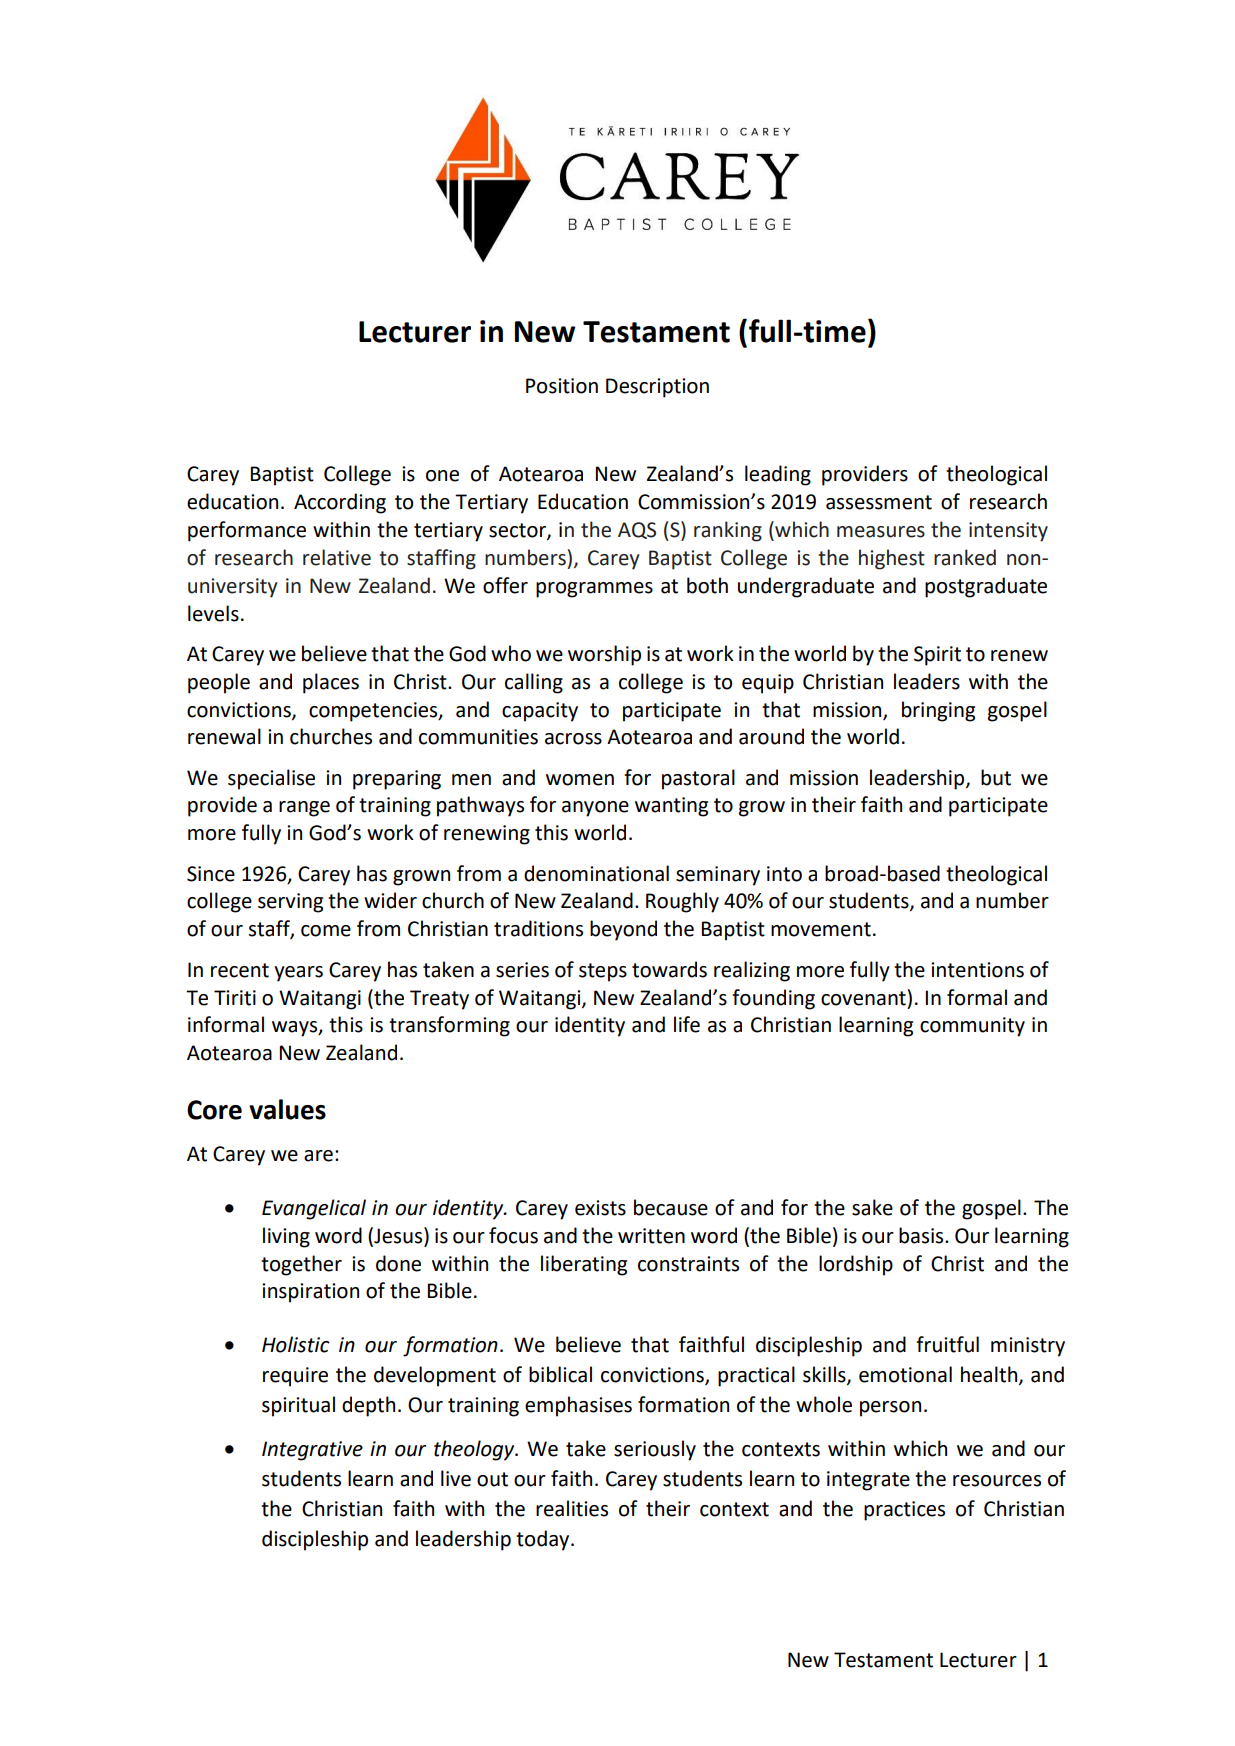 This document has width=1235, height=1746. Describe the element at coordinates (996, 777) in the document. I see `but` at that location.
